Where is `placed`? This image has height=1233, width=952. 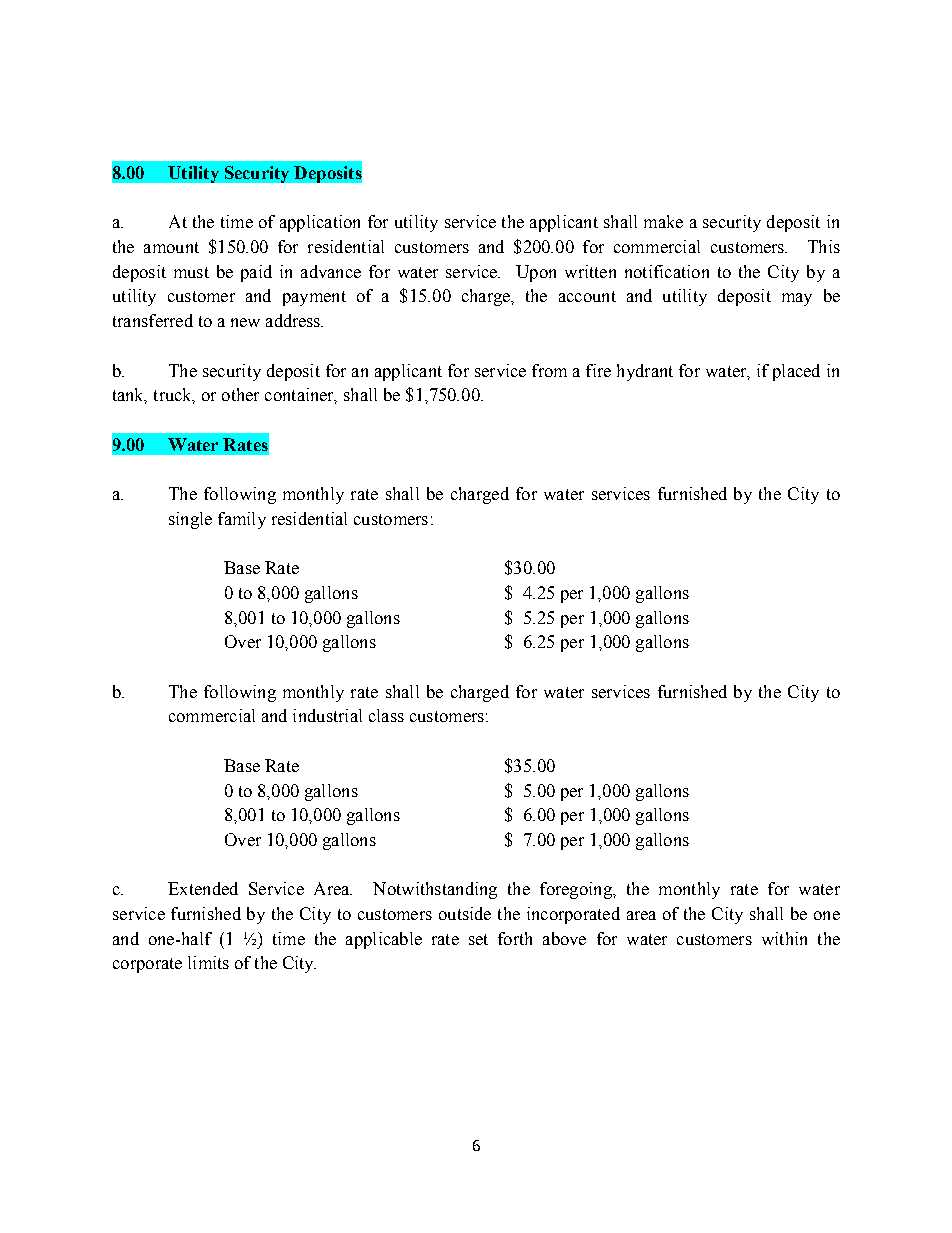
placed is located at coordinates (796, 372).
